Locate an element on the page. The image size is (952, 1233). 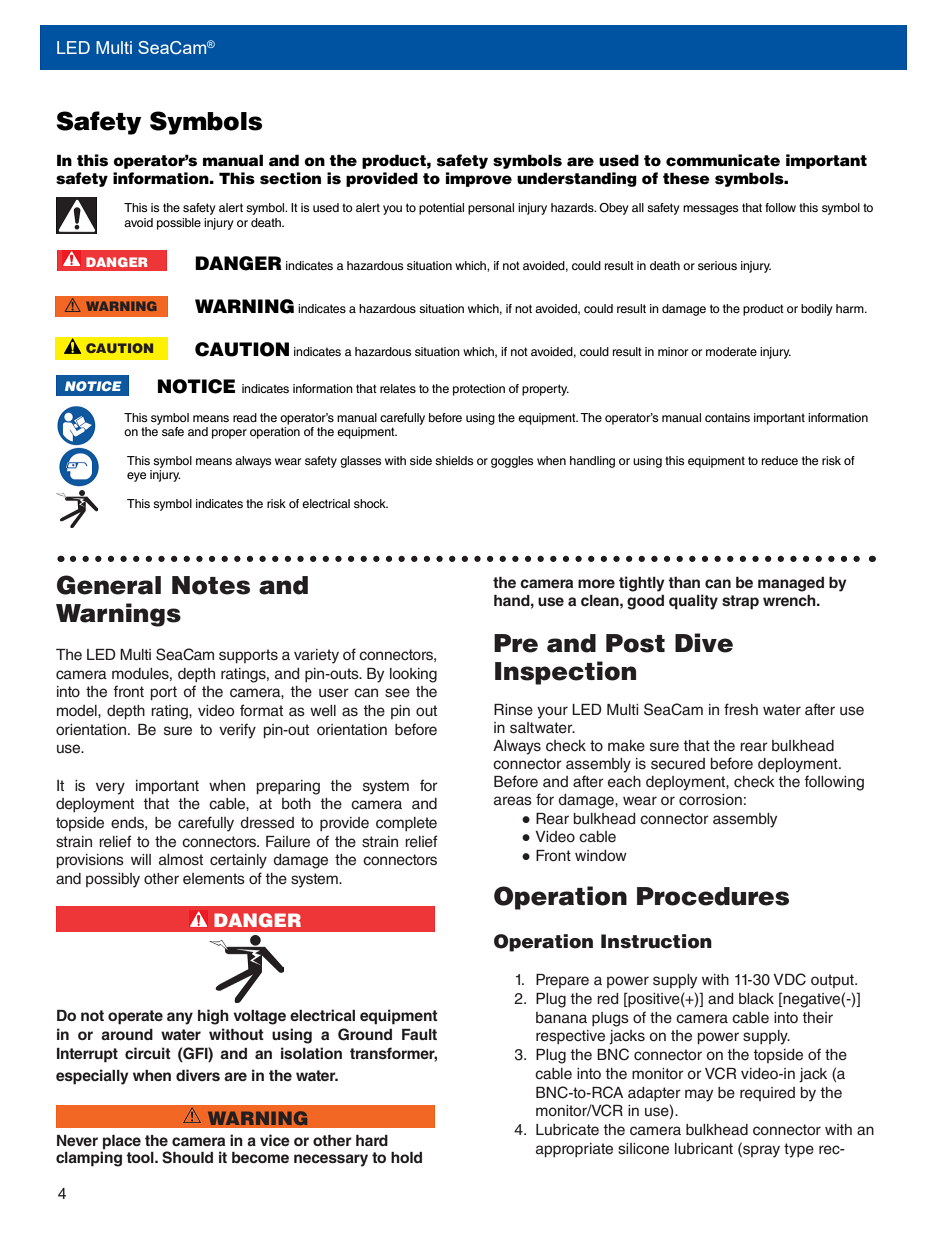
fresh is located at coordinates (741, 709).
